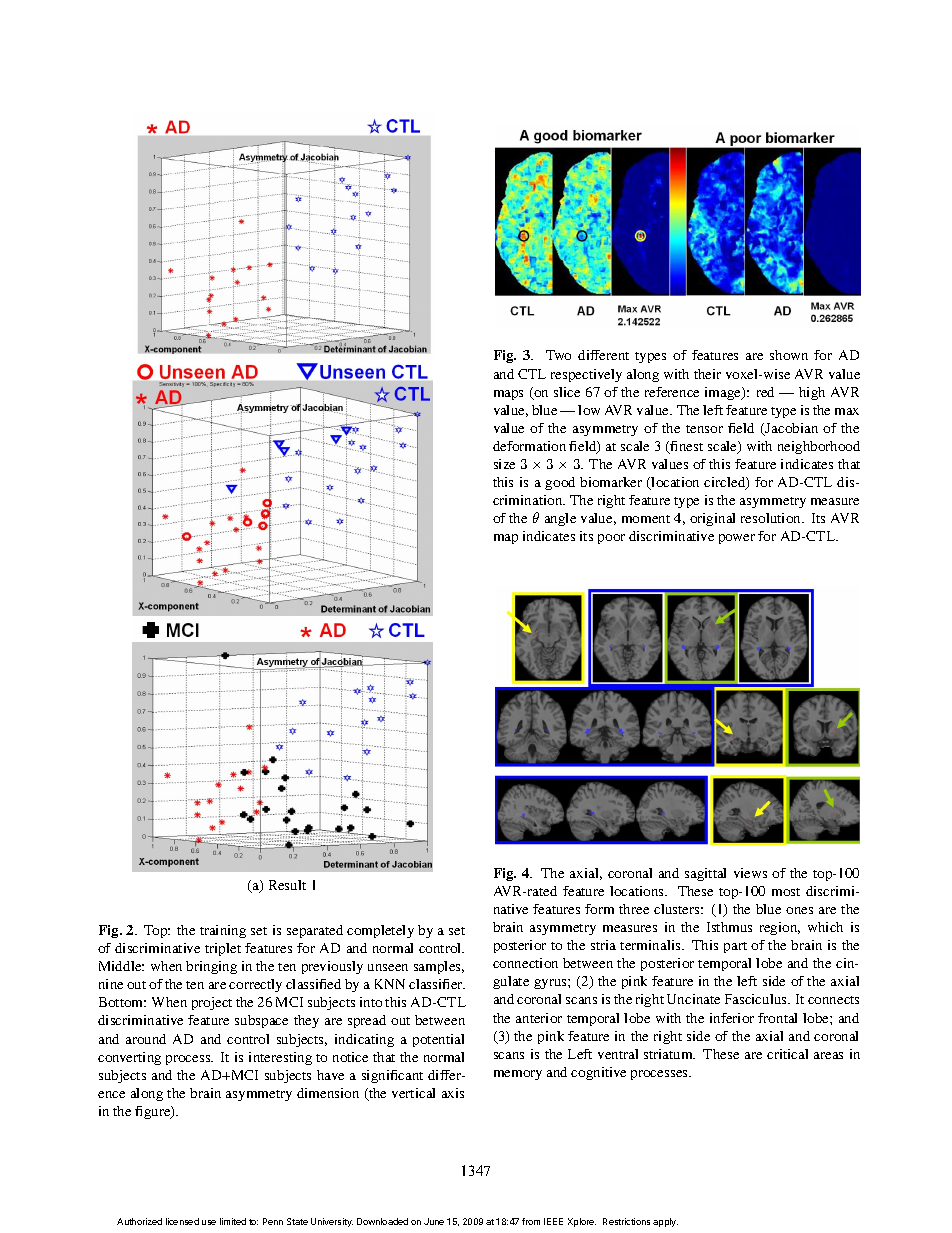  What do you see at coordinates (765, 392) in the document?
I see `red` at bounding box center [765, 392].
